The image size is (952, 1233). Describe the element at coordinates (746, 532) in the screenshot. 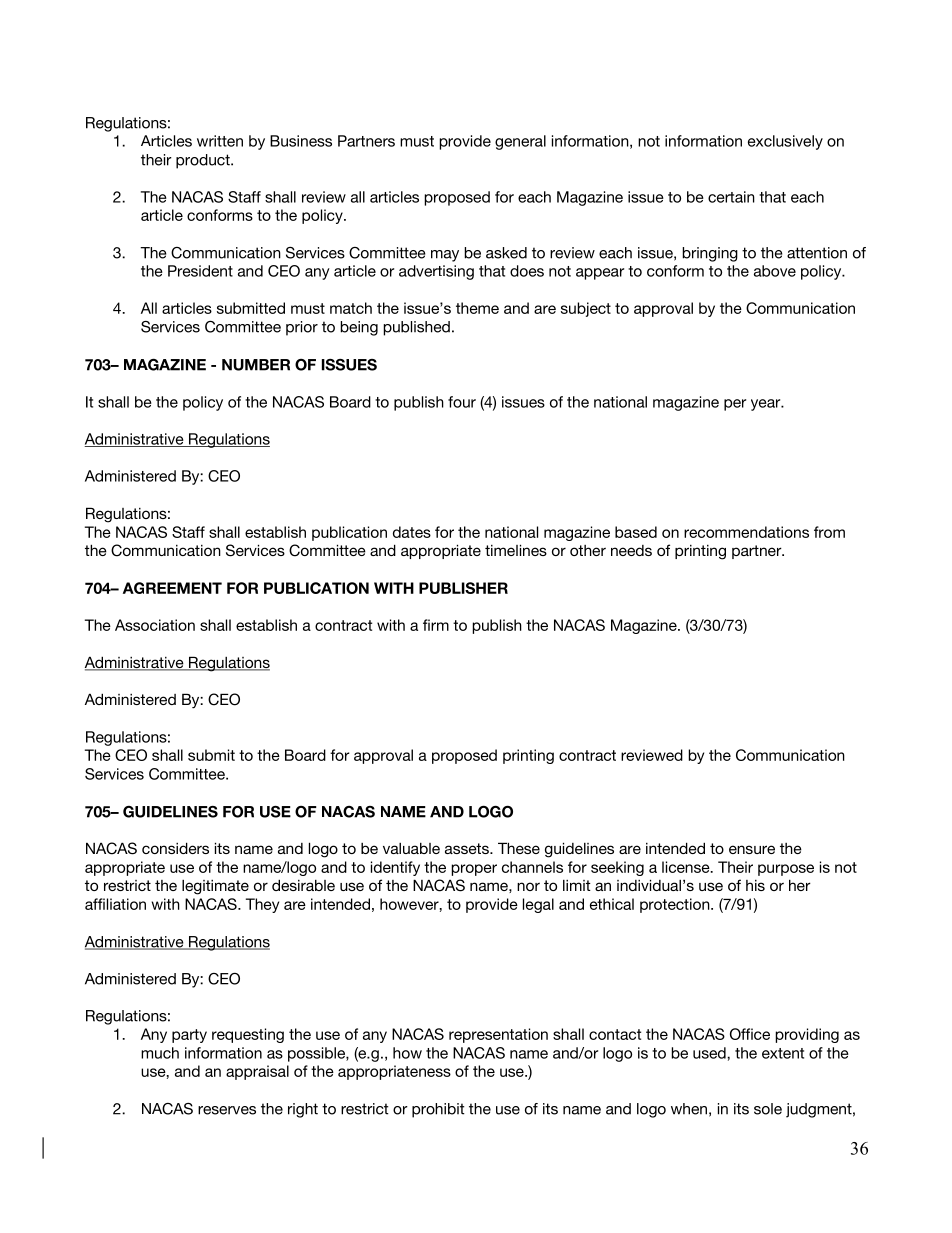

I see `recommendations` at that location.
